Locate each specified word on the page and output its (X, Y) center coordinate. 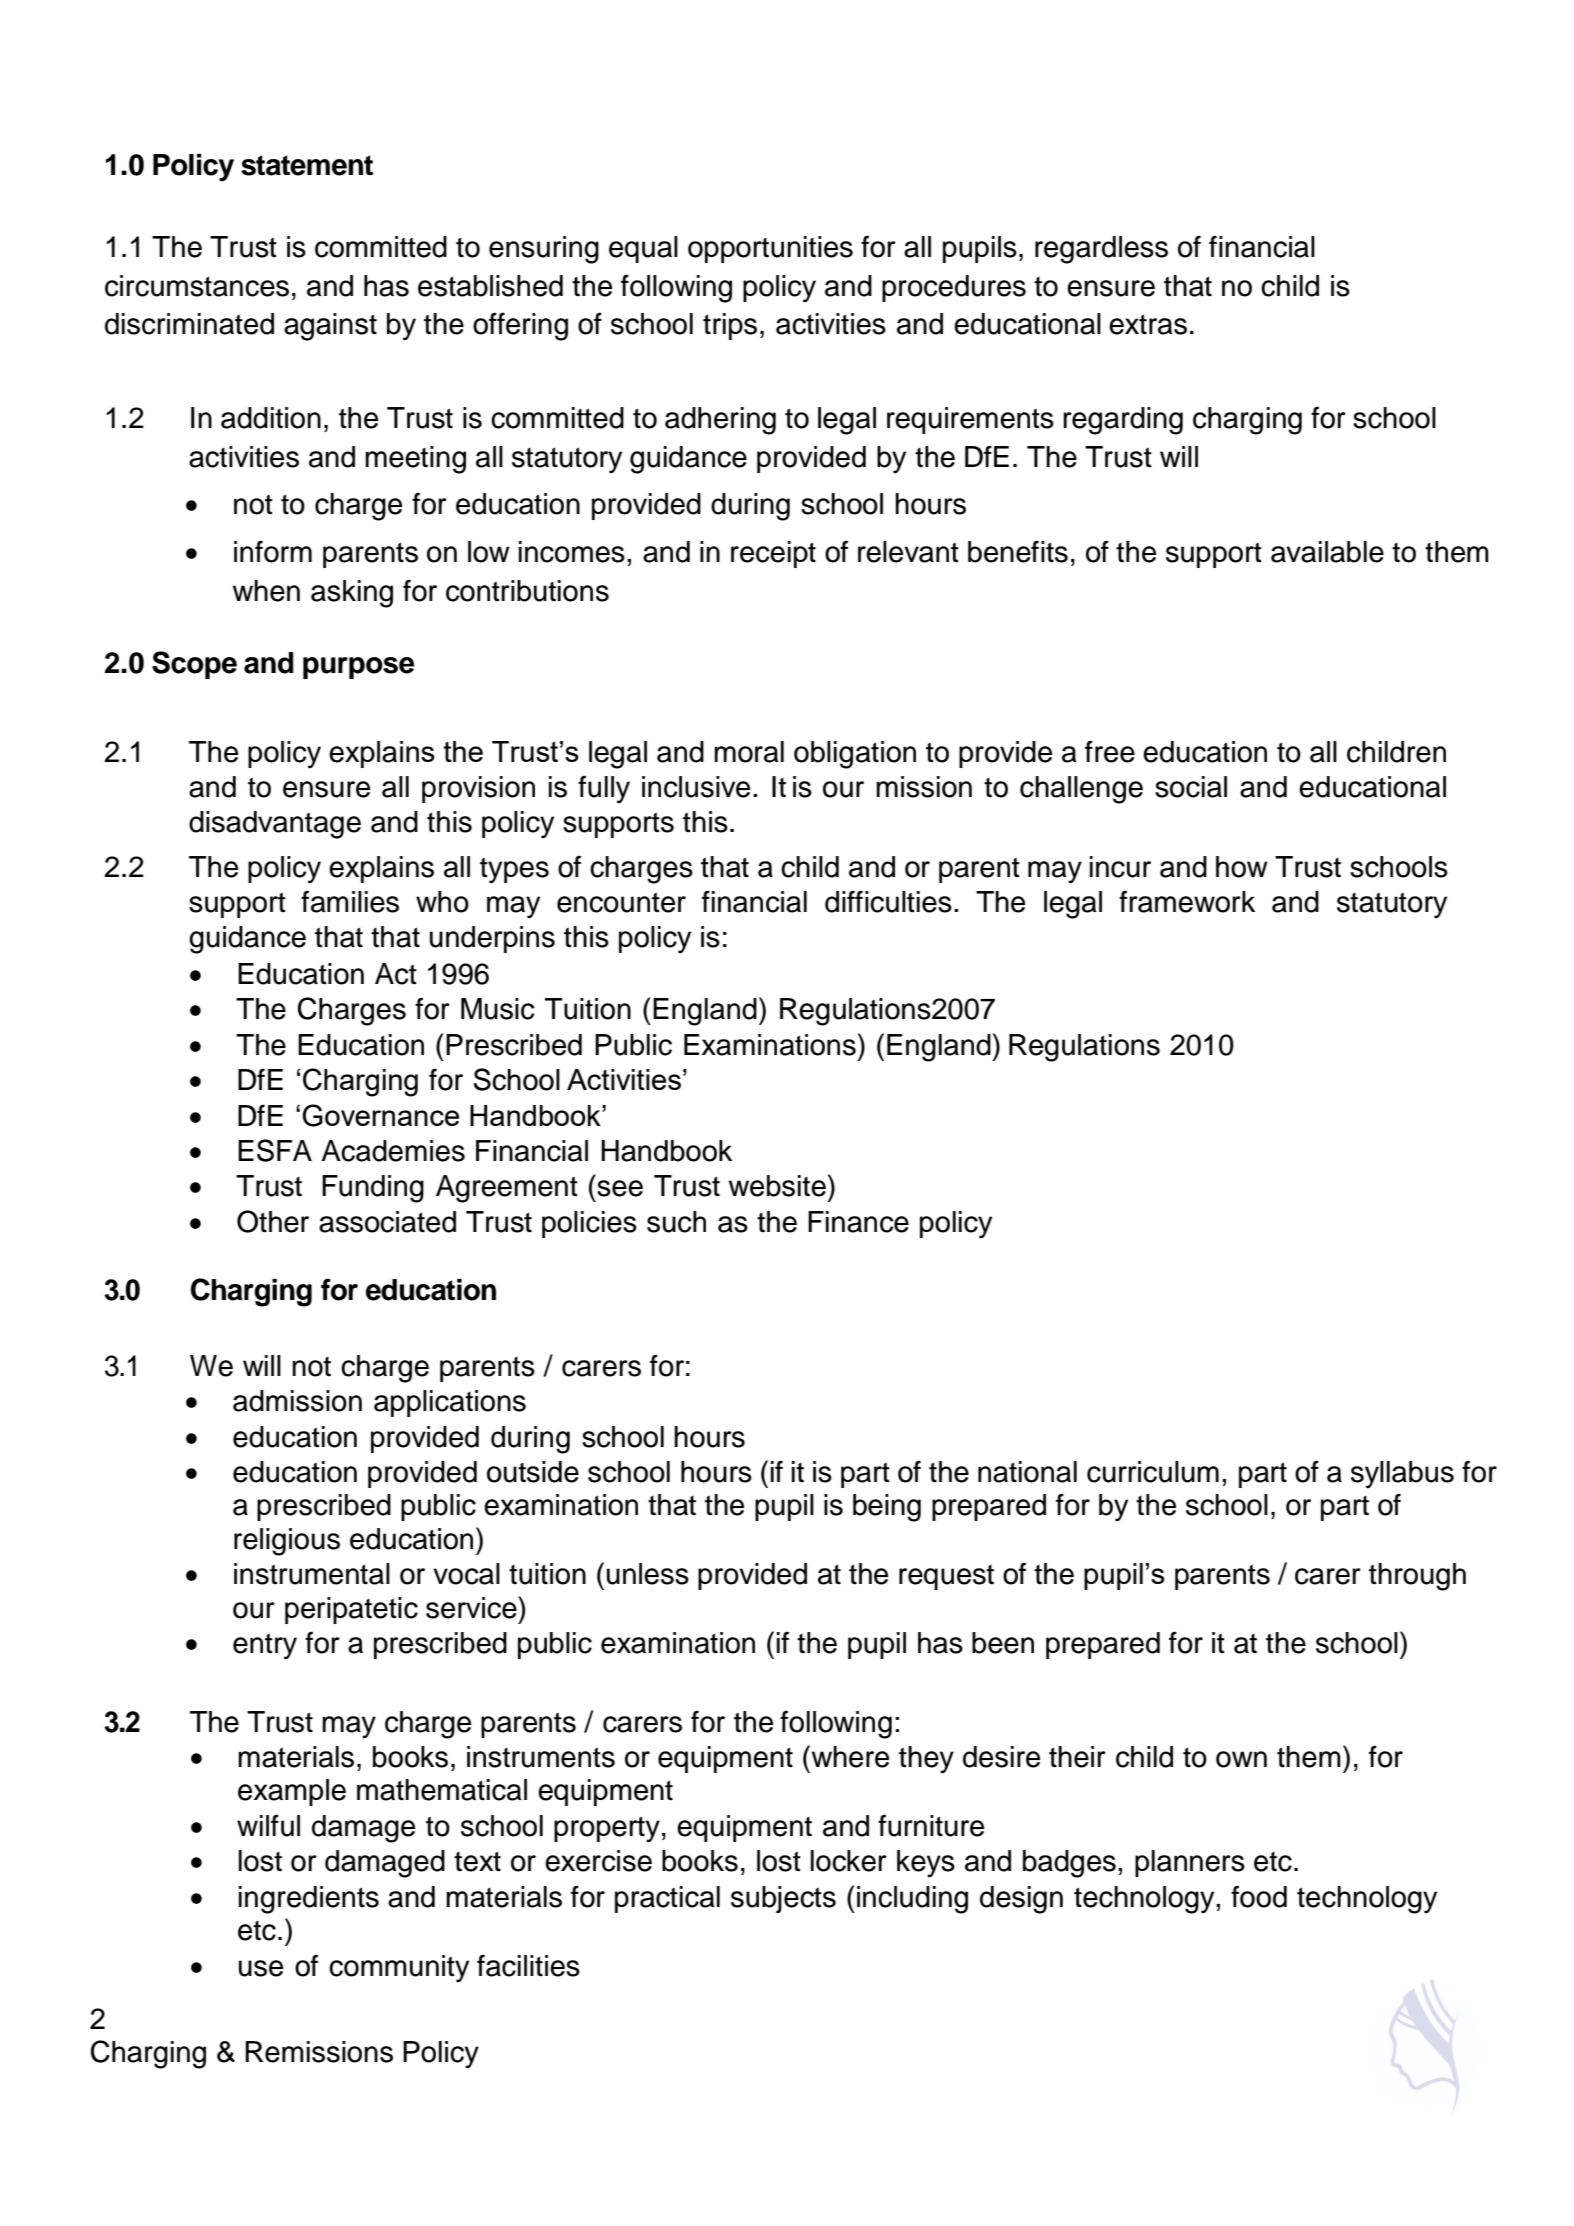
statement (307, 165)
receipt (773, 554)
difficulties (888, 901)
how (1242, 867)
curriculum (1153, 1472)
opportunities (770, 249)
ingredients (309, 1900)
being (887, 1508)
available (1327, 552)
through (1417, 1577)
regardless (1101, 250)
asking (352, 594)
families (350, 901)
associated (387, 1222)
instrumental (312, 1574)
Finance (858, 1222)
